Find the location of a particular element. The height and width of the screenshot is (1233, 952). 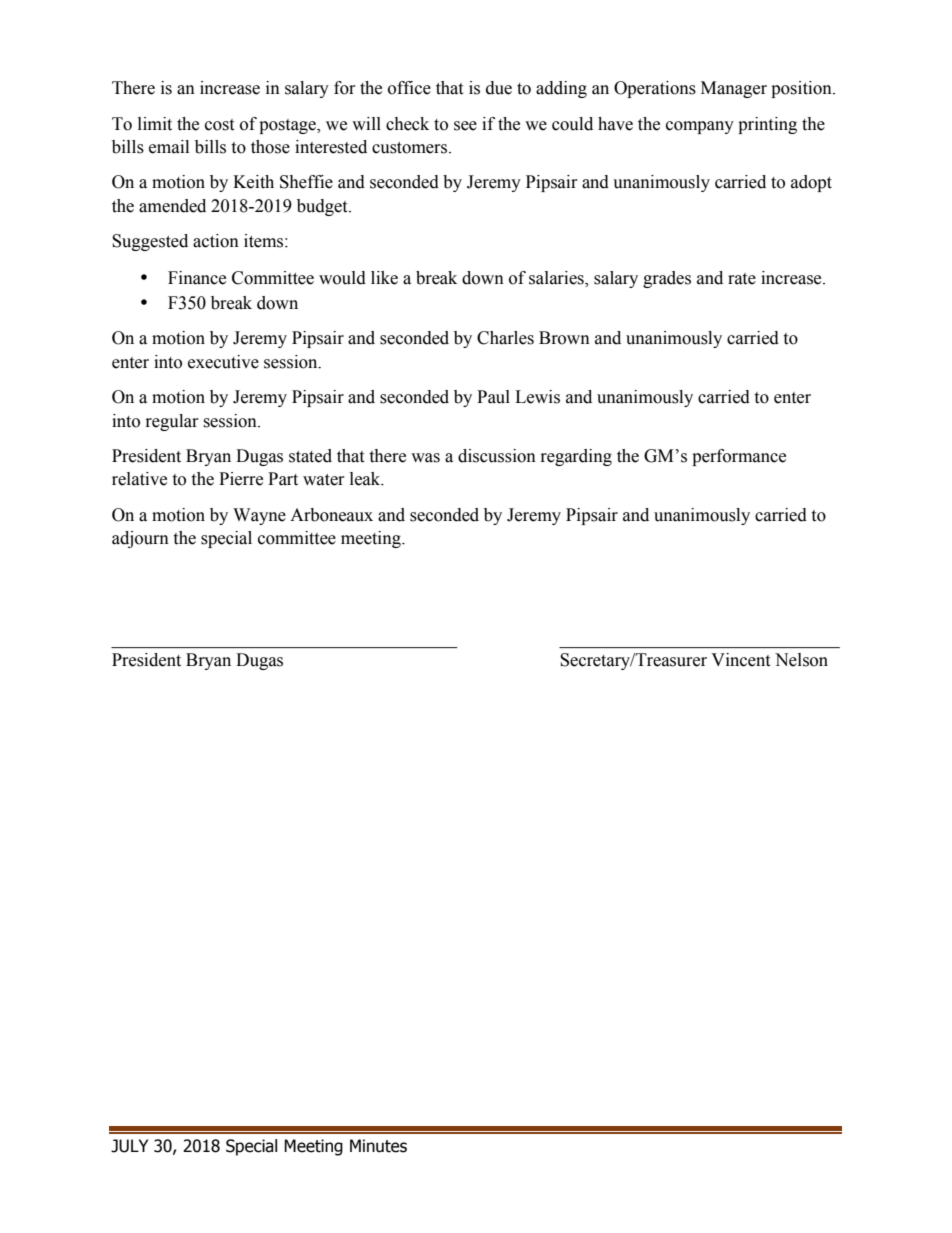

Pierre is located at coordinates (241, 479).
